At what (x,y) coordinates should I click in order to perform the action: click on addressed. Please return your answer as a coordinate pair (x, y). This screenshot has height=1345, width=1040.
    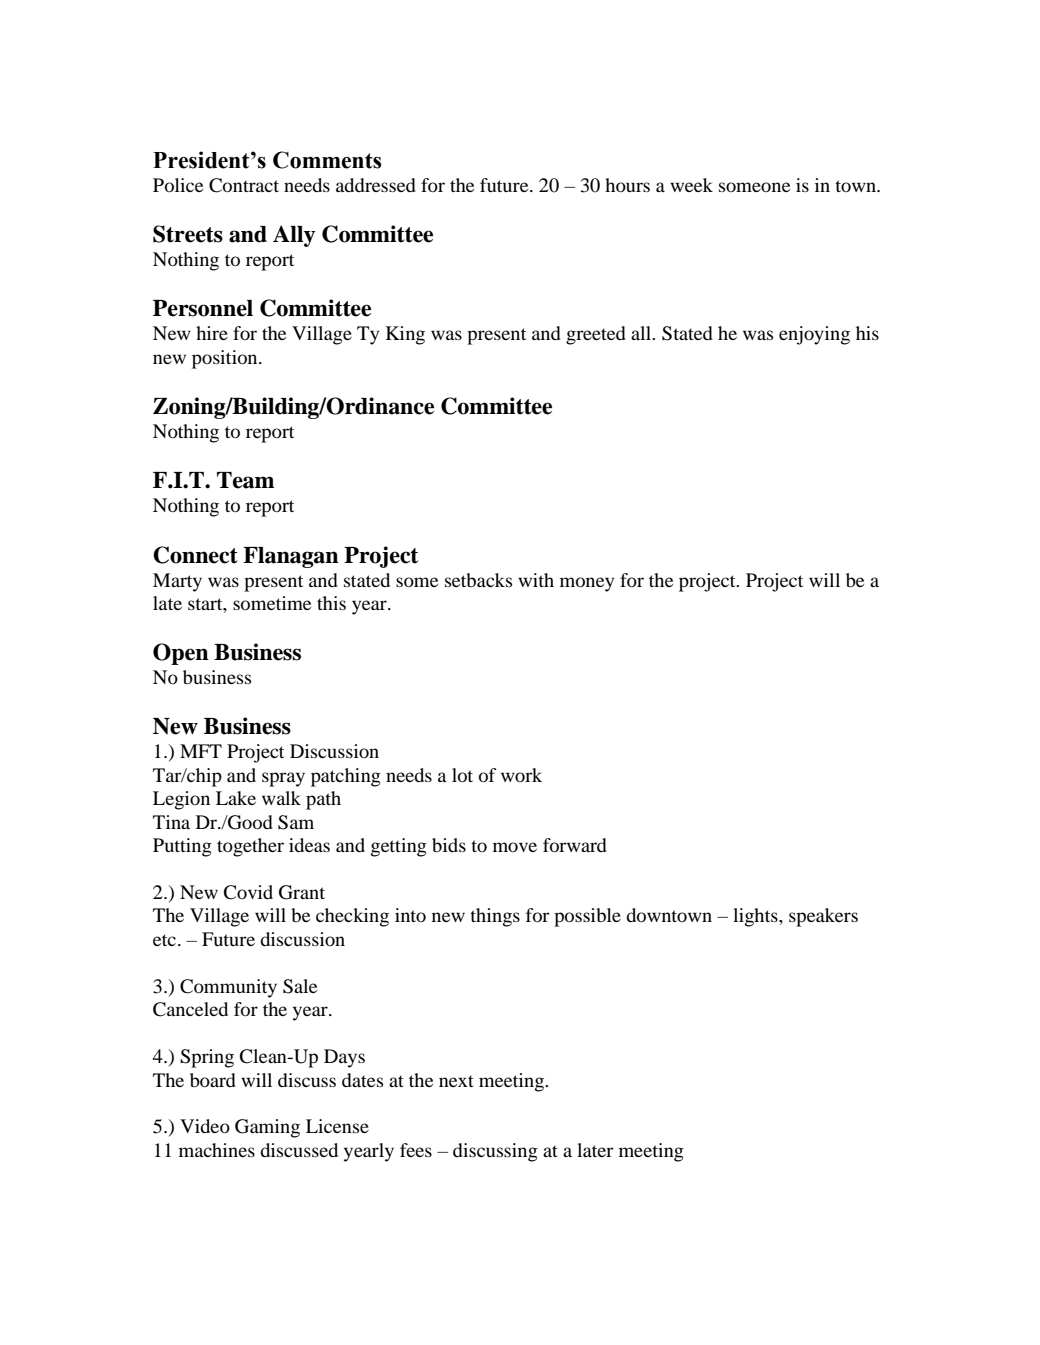
    Looking at the image, I should click on (376, 185).
